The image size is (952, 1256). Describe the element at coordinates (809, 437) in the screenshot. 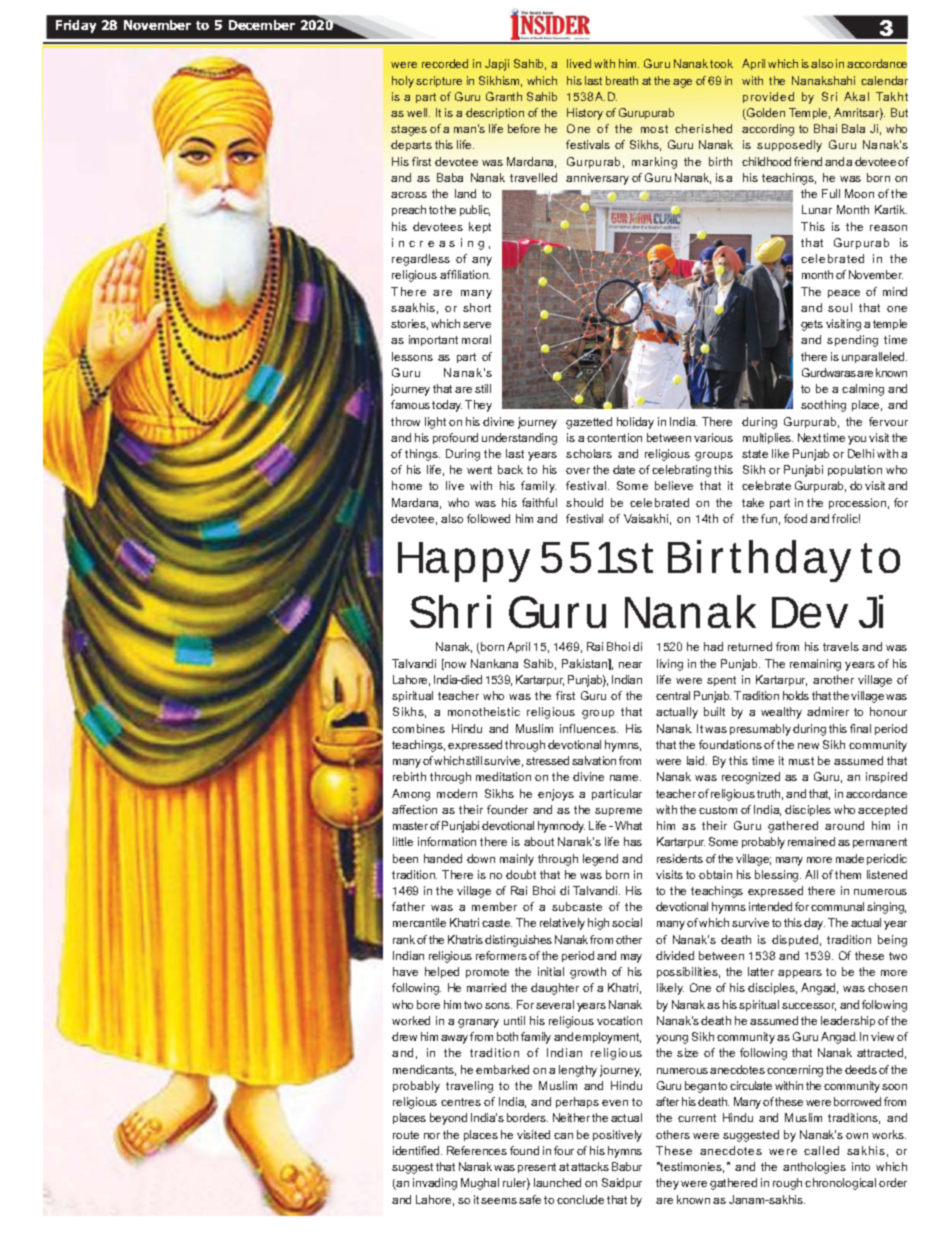

I see `Next` at that location.
